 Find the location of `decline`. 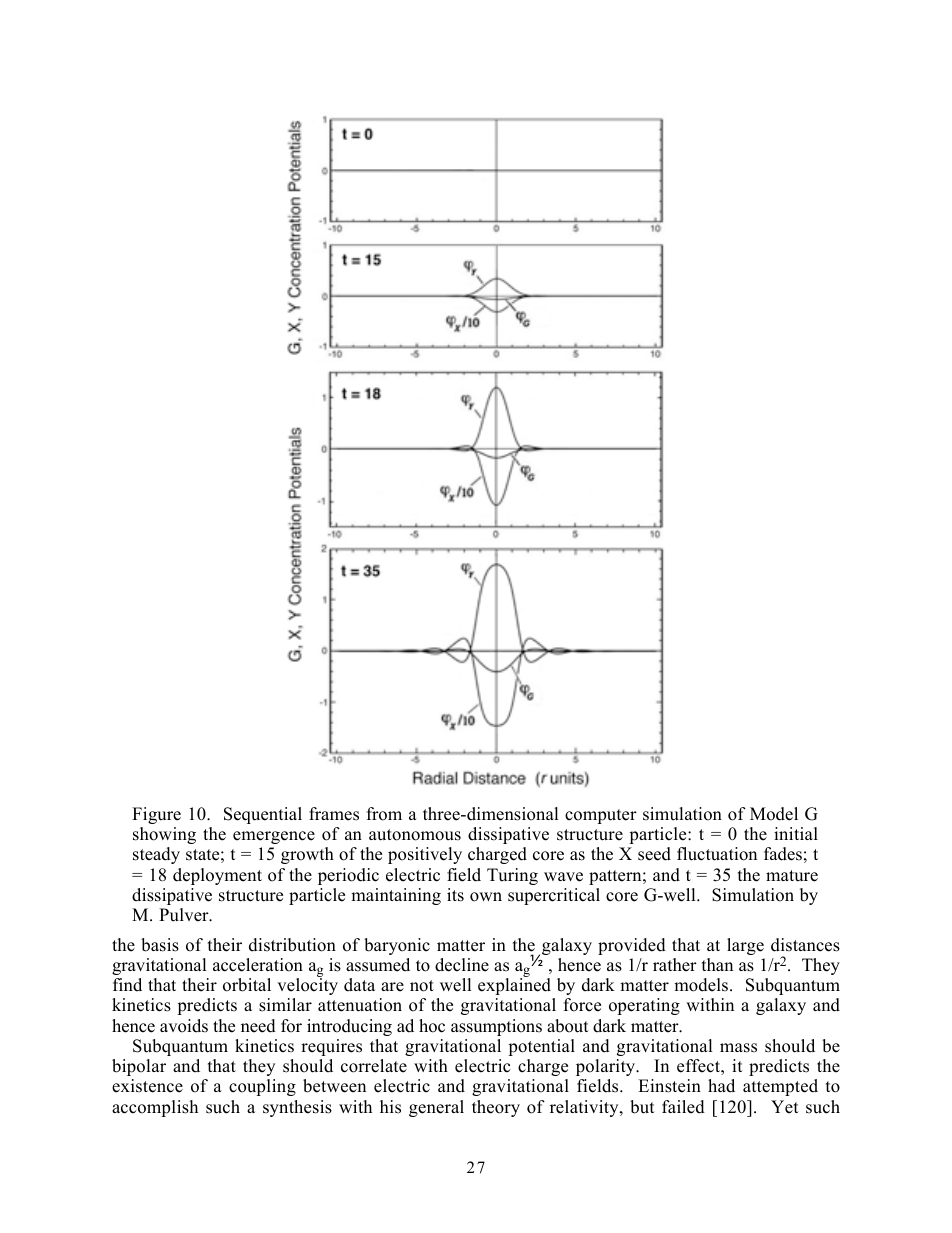

decline is located at coordinates (462, 965).
